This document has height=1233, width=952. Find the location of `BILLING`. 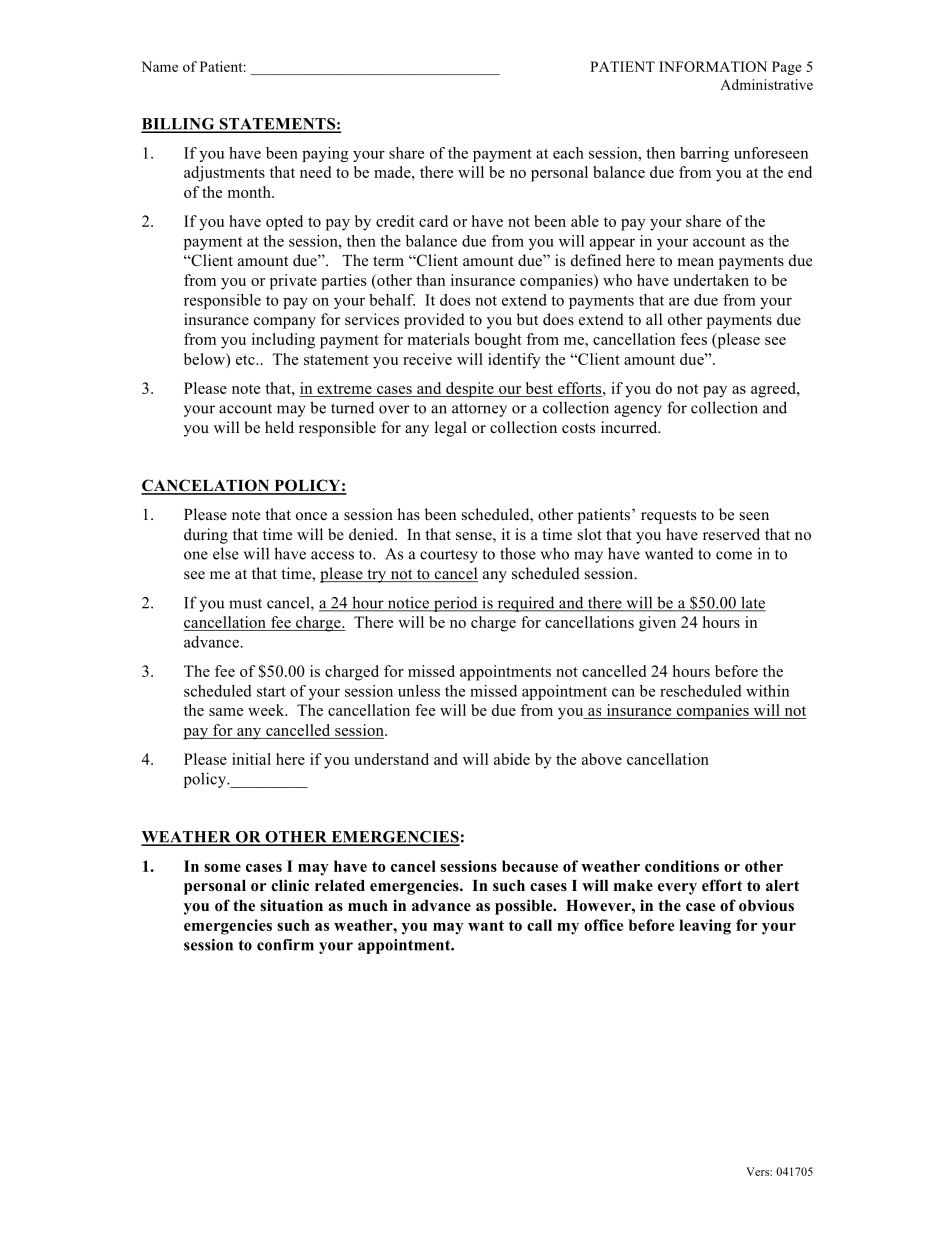

BILLING is located at coordinates (179, 125).
